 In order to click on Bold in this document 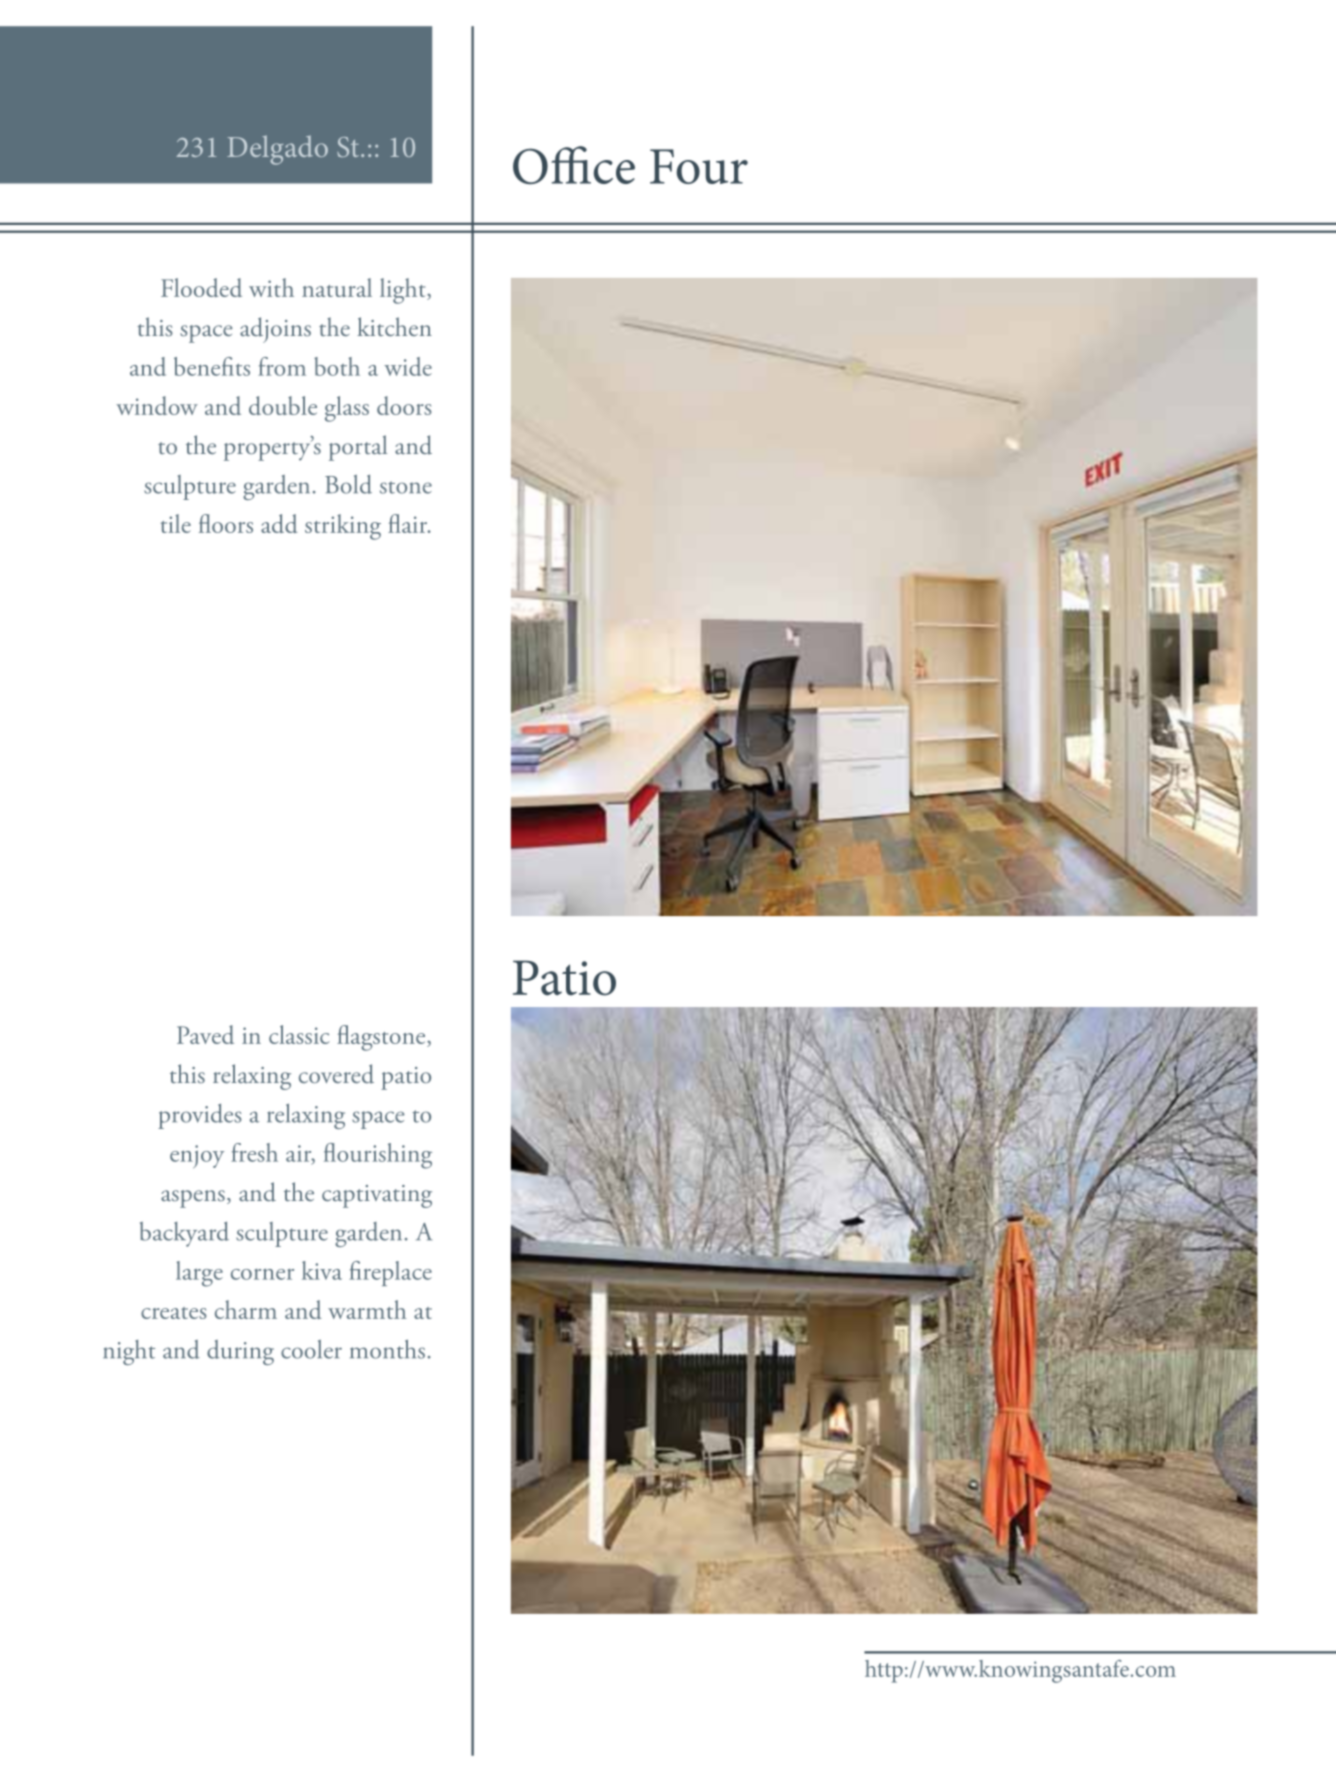, I will do `click(348, 484)`.
